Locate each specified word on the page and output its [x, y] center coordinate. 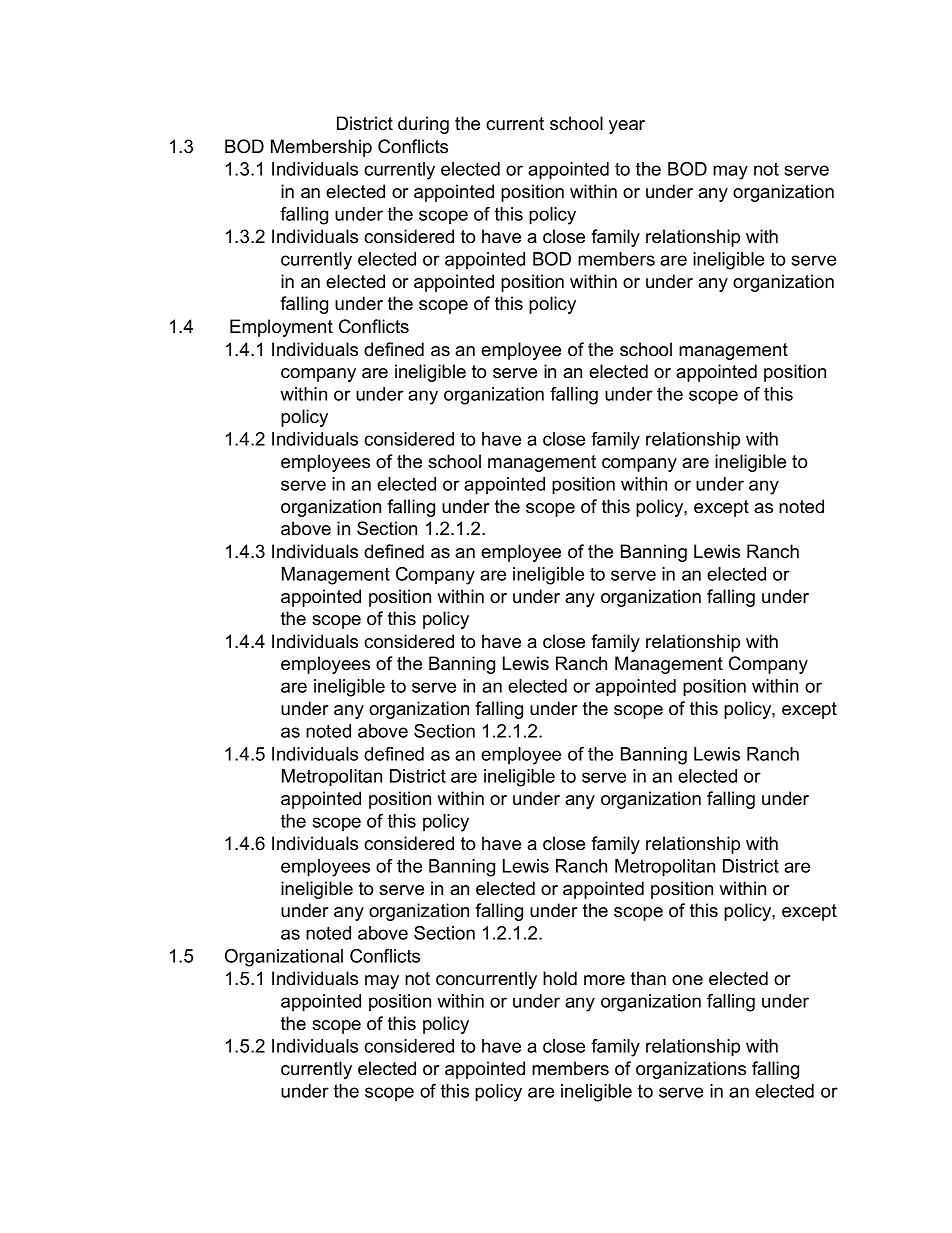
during [423, 125]
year [627, 127]
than [648, 978]
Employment [281, 328]
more [604, 980]
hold [560, 978]
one [687, 980]
